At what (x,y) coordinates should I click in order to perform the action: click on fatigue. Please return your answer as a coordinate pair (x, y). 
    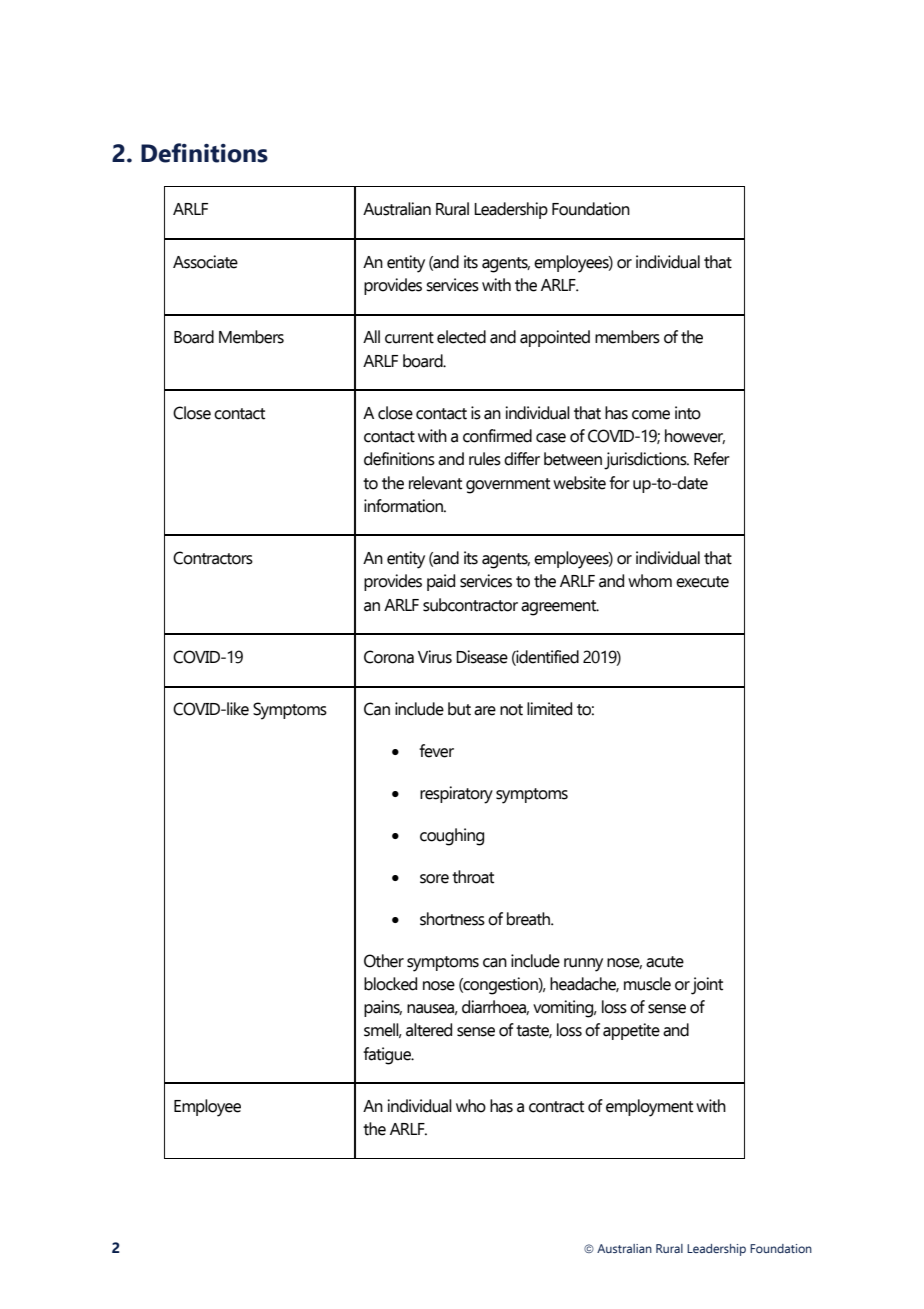
    Looking at the image, I should click on (388, 1056).
